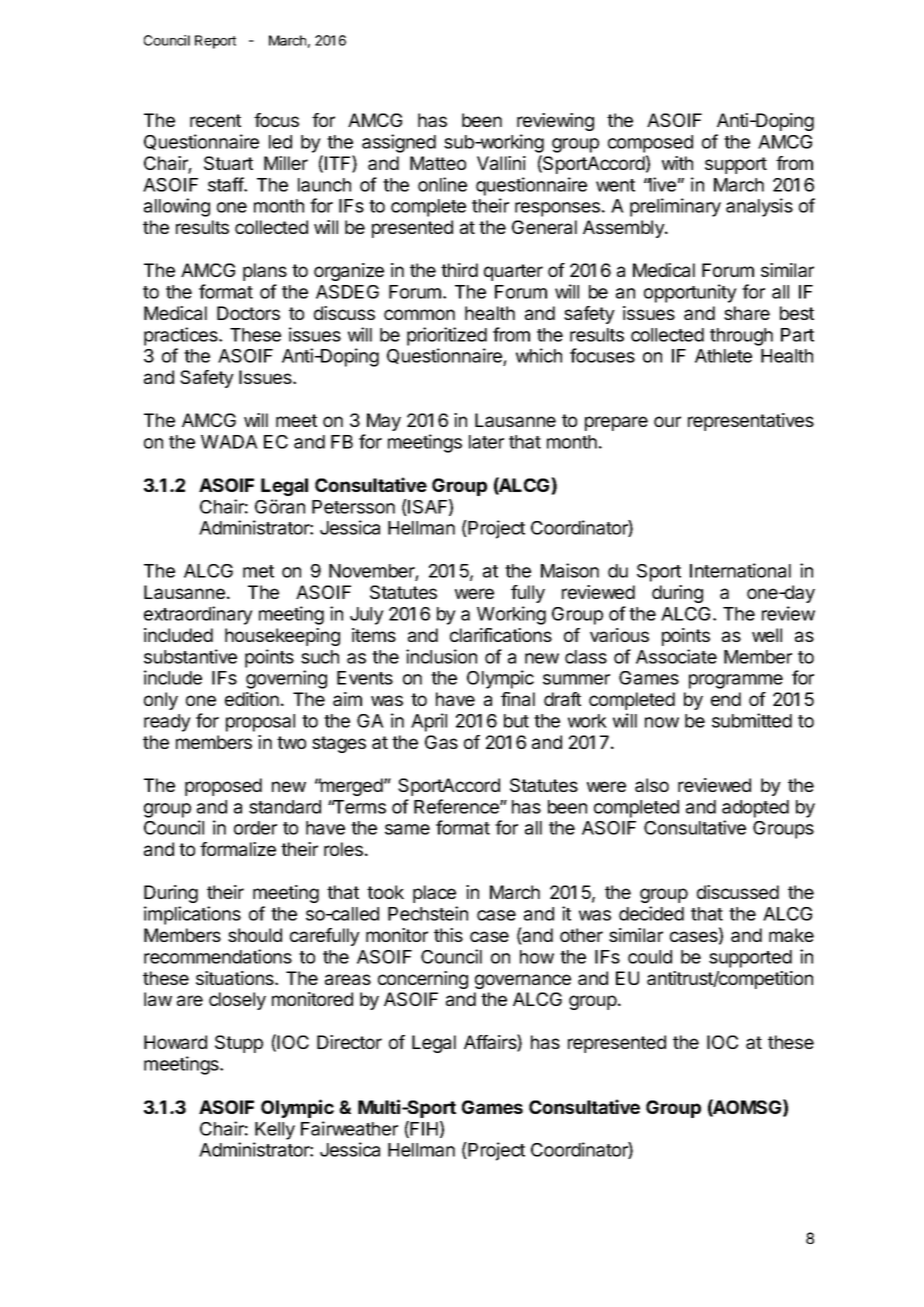  Describe the element at coordinates (650, 144) in the page. I see `composed` at that location.
